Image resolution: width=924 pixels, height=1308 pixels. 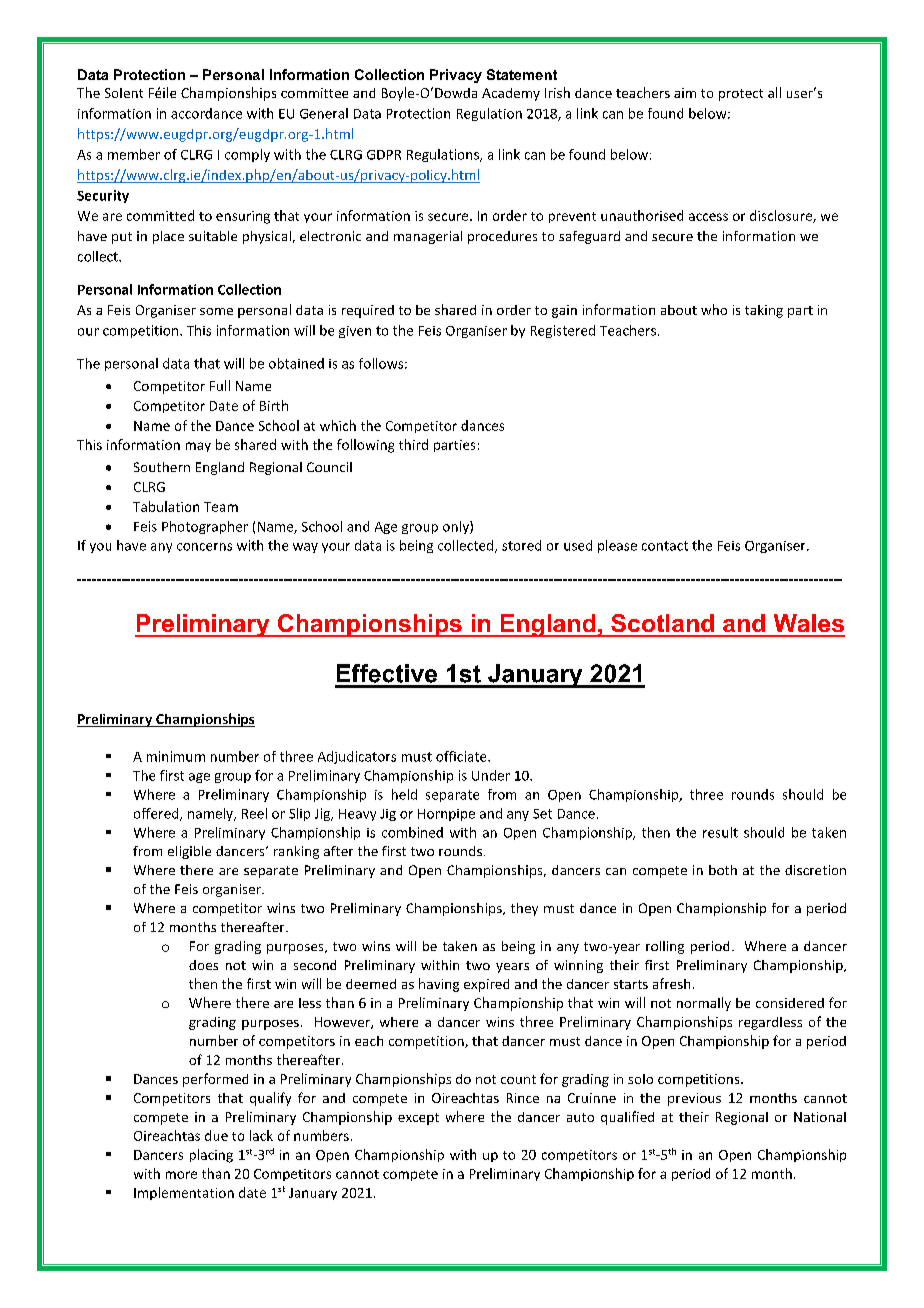 I want to click on more, so click(x=181, y=1175).
